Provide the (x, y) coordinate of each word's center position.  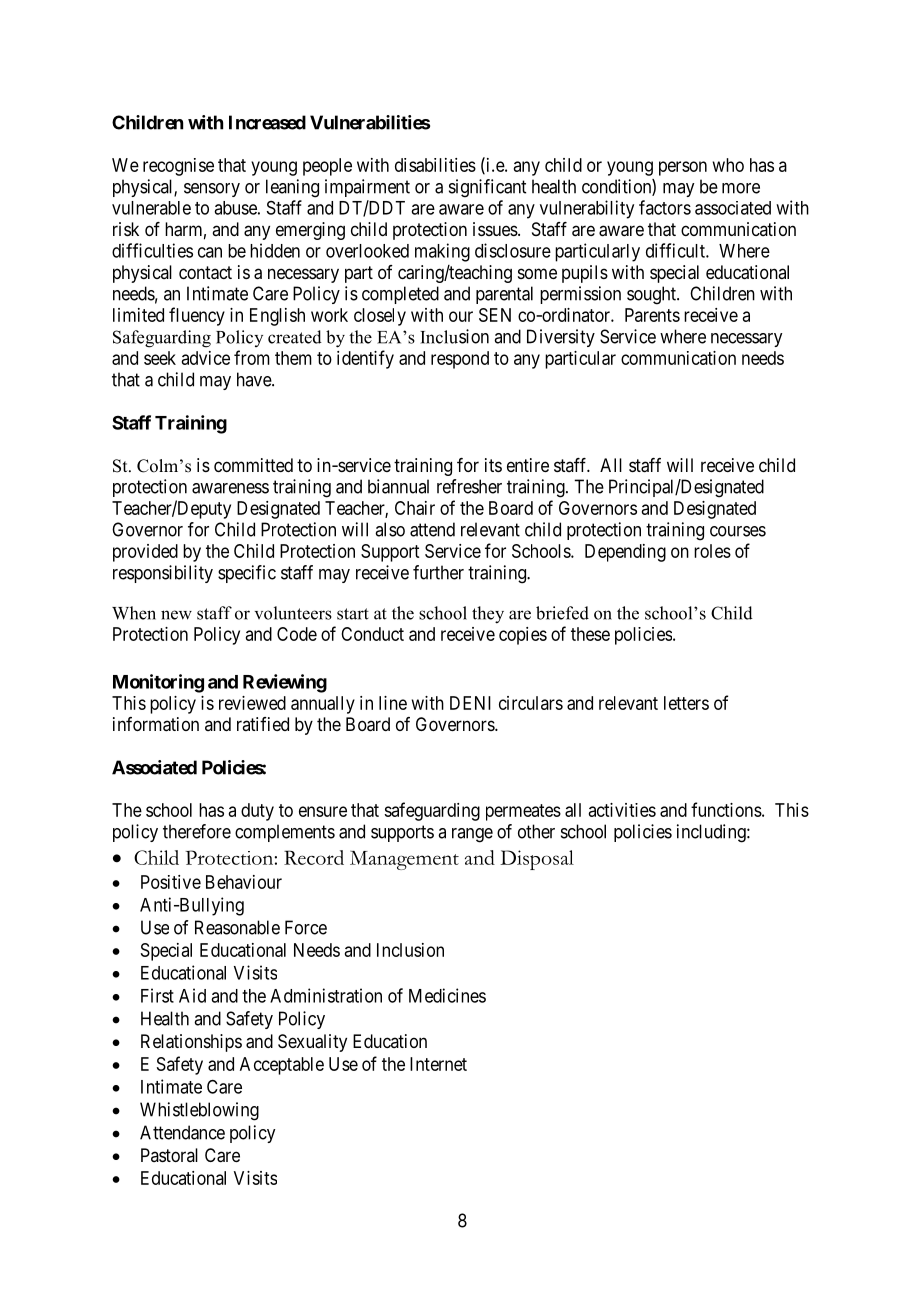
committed (253, 465)
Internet (438, 1064)
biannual (398, 486)
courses (738, 531)
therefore (197, 831)
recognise (178, 167)
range (472, 835)
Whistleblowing (199, 1111)
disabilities (435, 165)
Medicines (447, 995)
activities (622, 810)
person (683, 168)
